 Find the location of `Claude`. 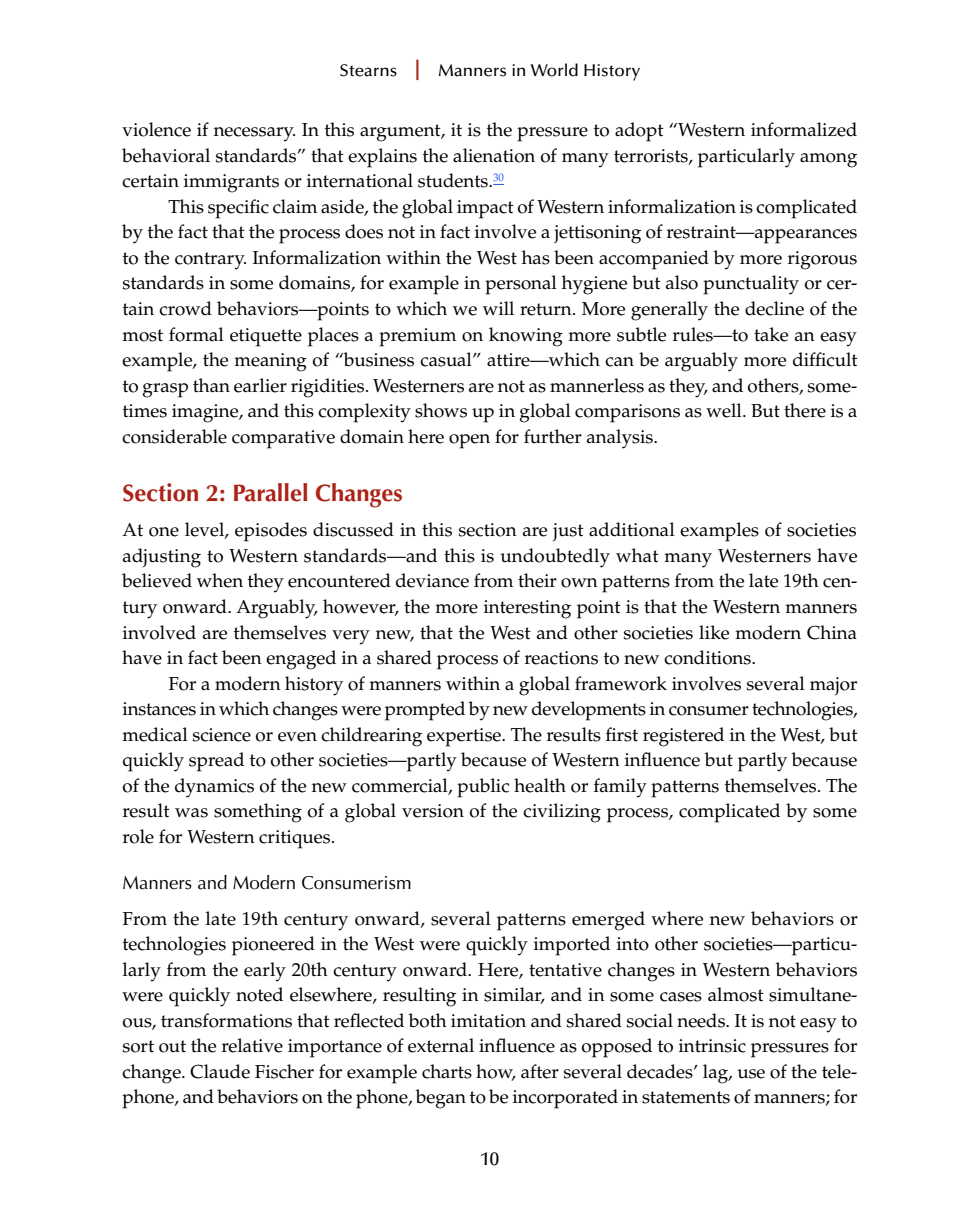

Claude is located at coordinates (220, 1071).
